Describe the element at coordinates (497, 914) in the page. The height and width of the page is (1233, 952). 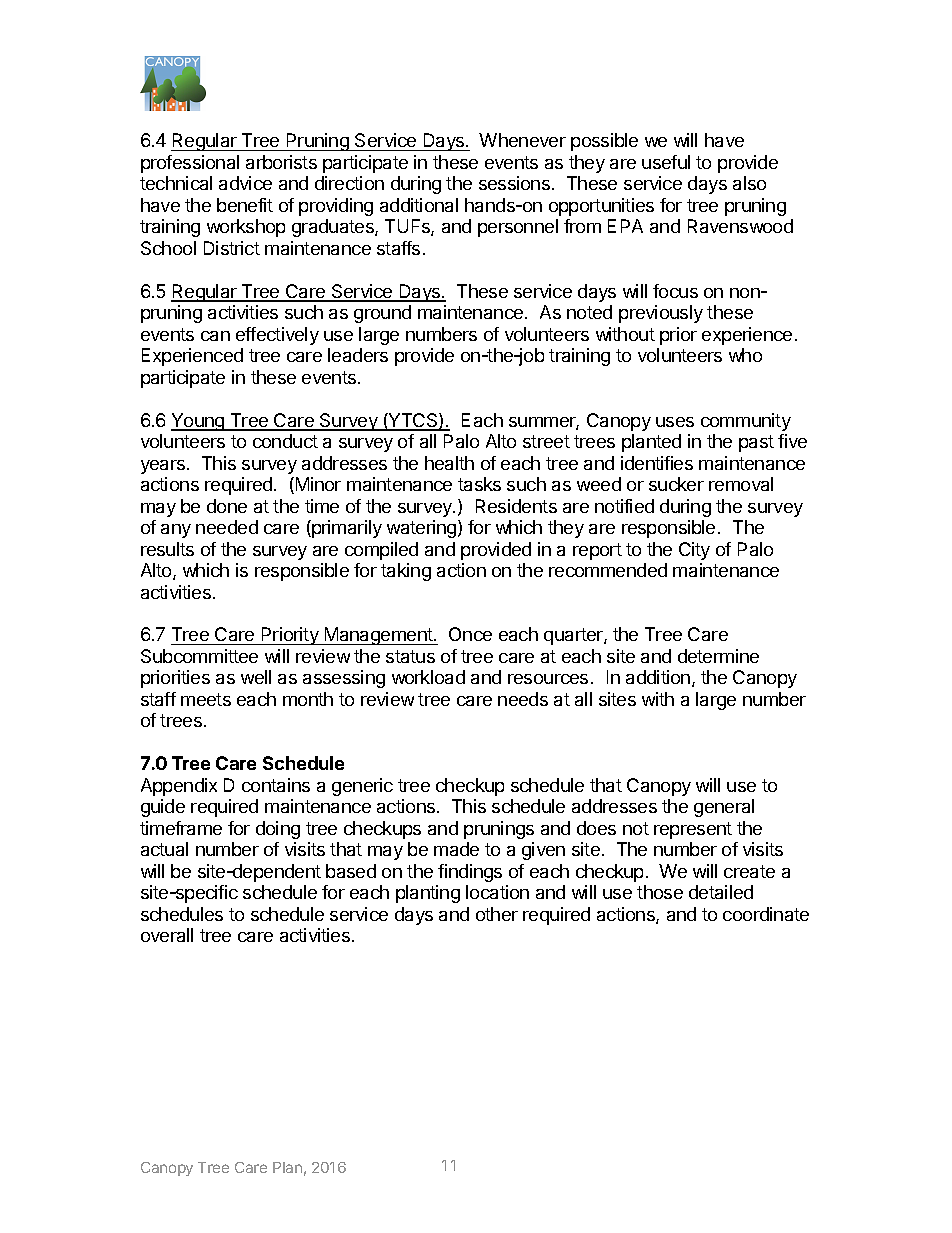
I see `other` at that location.
